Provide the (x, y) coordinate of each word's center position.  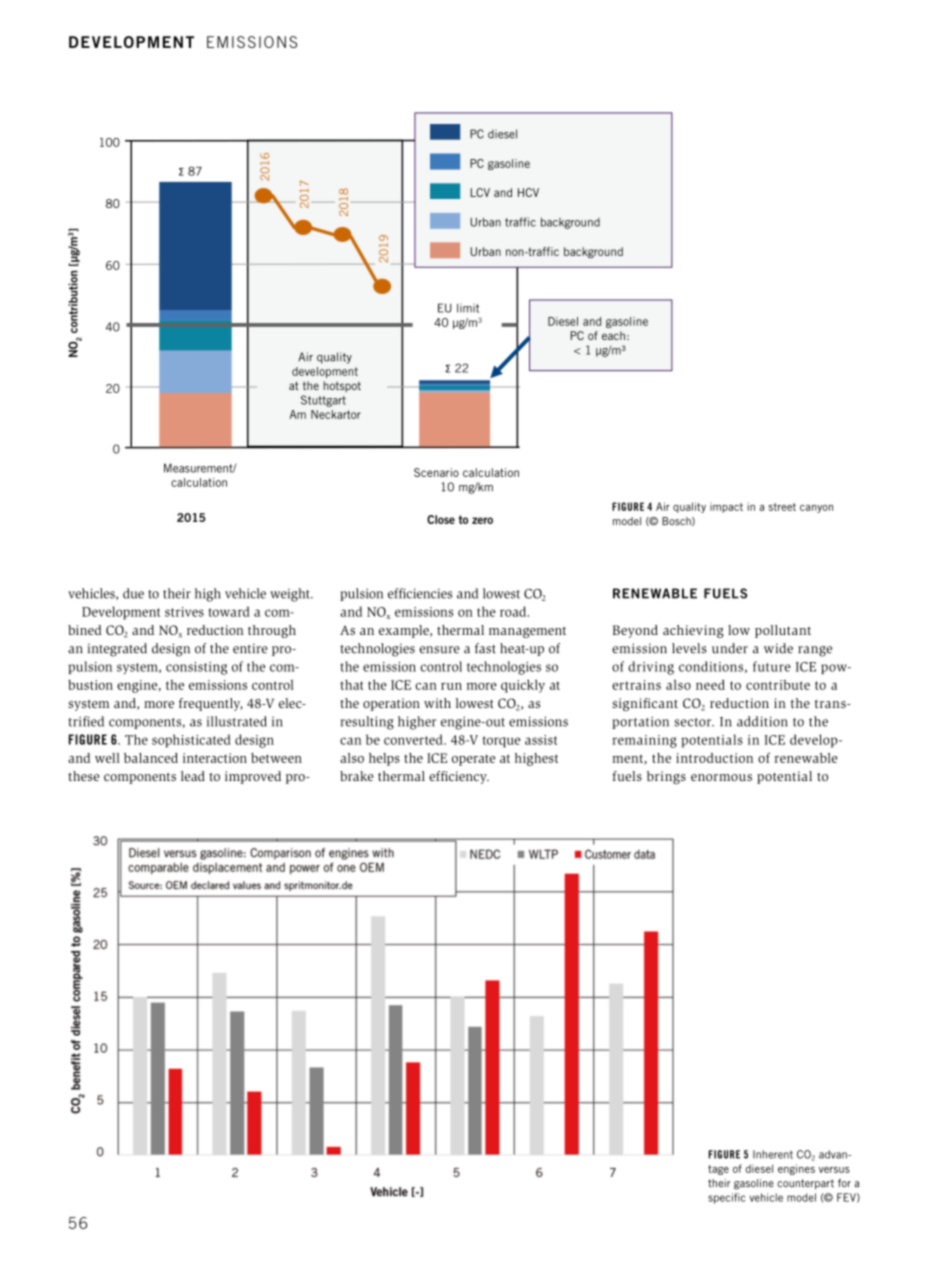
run (451, 686)
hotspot (342, 386)
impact (726, 507)
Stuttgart (323, 401)
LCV (480, 192)
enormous (721, 777)
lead (193, 776)
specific (727, 1198)
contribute (778, 685)
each (613, 335)
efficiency (459, 777)
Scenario (436, 472)
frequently (211, 704)
